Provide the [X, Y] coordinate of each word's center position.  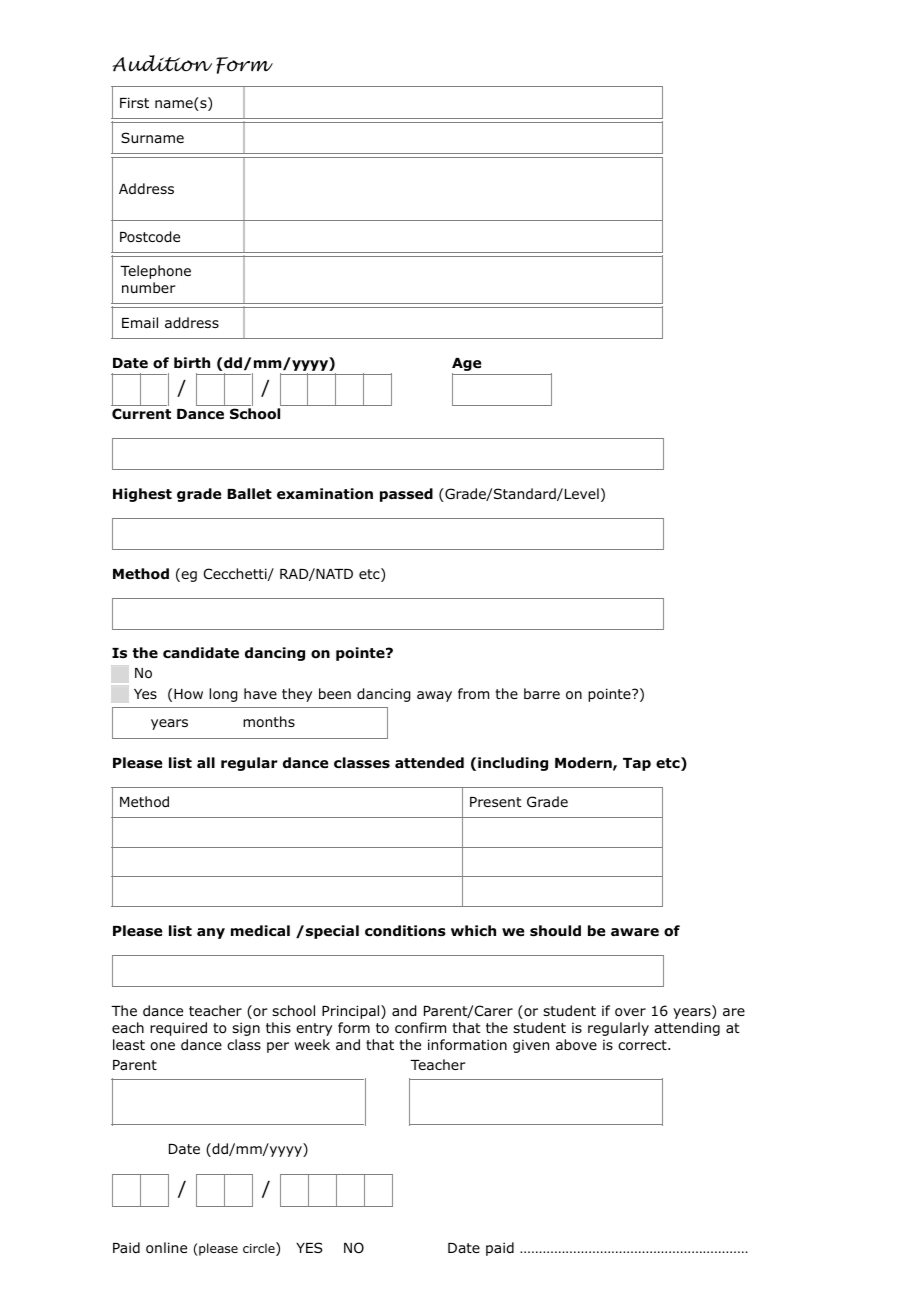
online [166, 1248]
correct [643, 1045]
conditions [405, 931]
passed [406, 495]
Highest [142, 495]
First [134, 102]
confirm [420, 1027]
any [211, 933]
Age [466, 366]
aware [635, 932]
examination [325, 494]
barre [542, 693]
